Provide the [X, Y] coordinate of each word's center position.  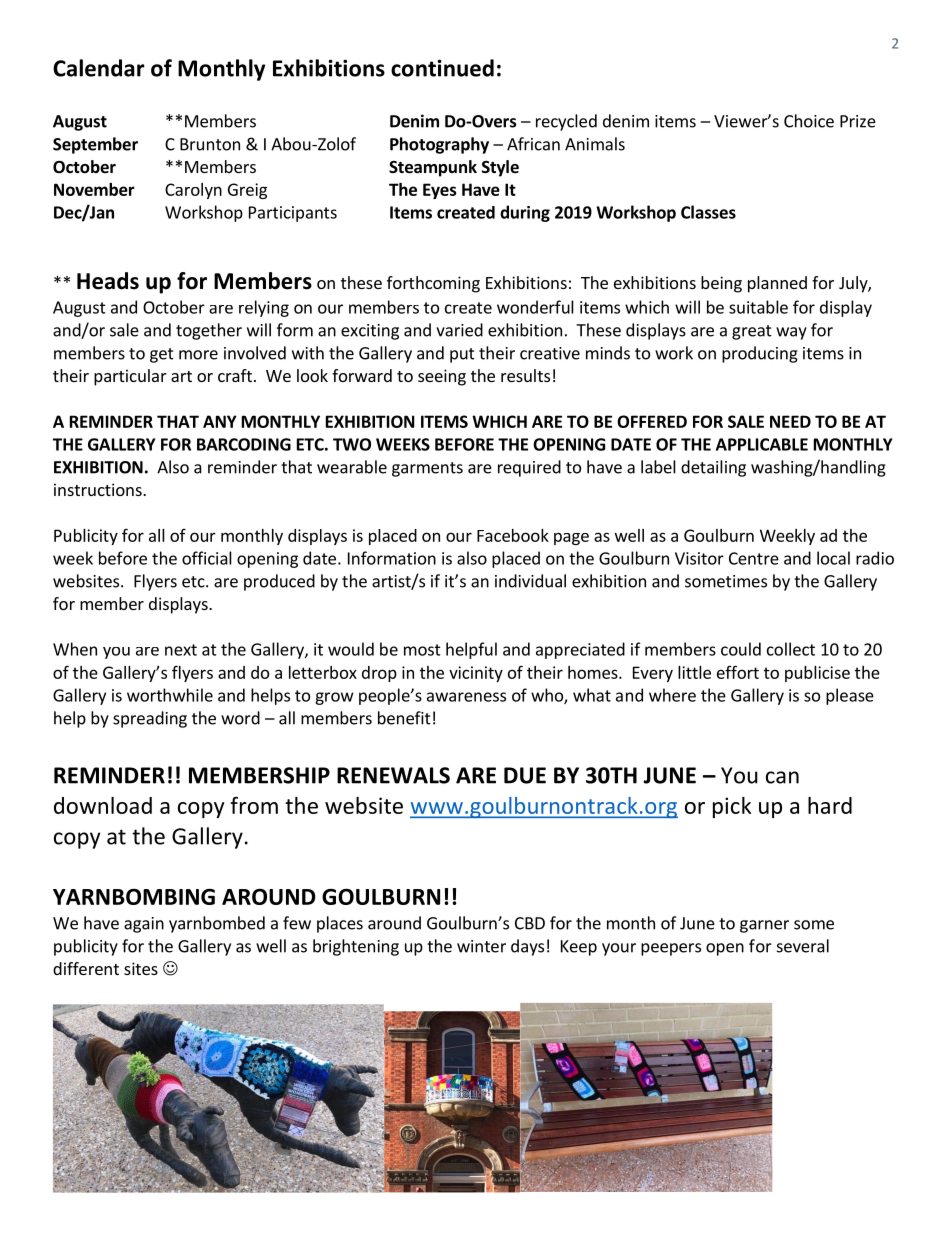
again [144, 925]
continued [442, 68]
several [803, 946]
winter [481, 946]
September [95, 145]
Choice [809, 121]
